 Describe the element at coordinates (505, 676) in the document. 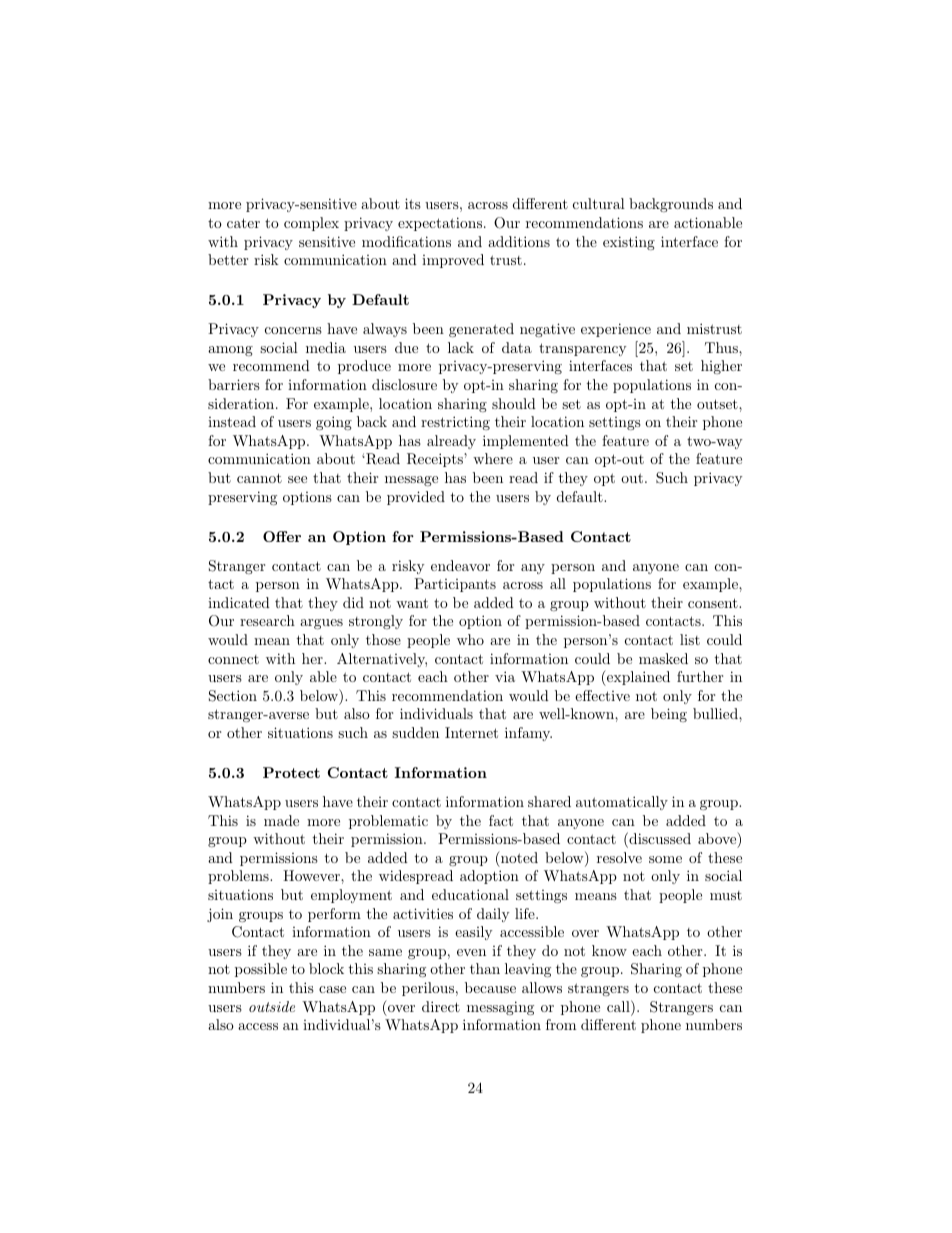

I see `via` at that location.
